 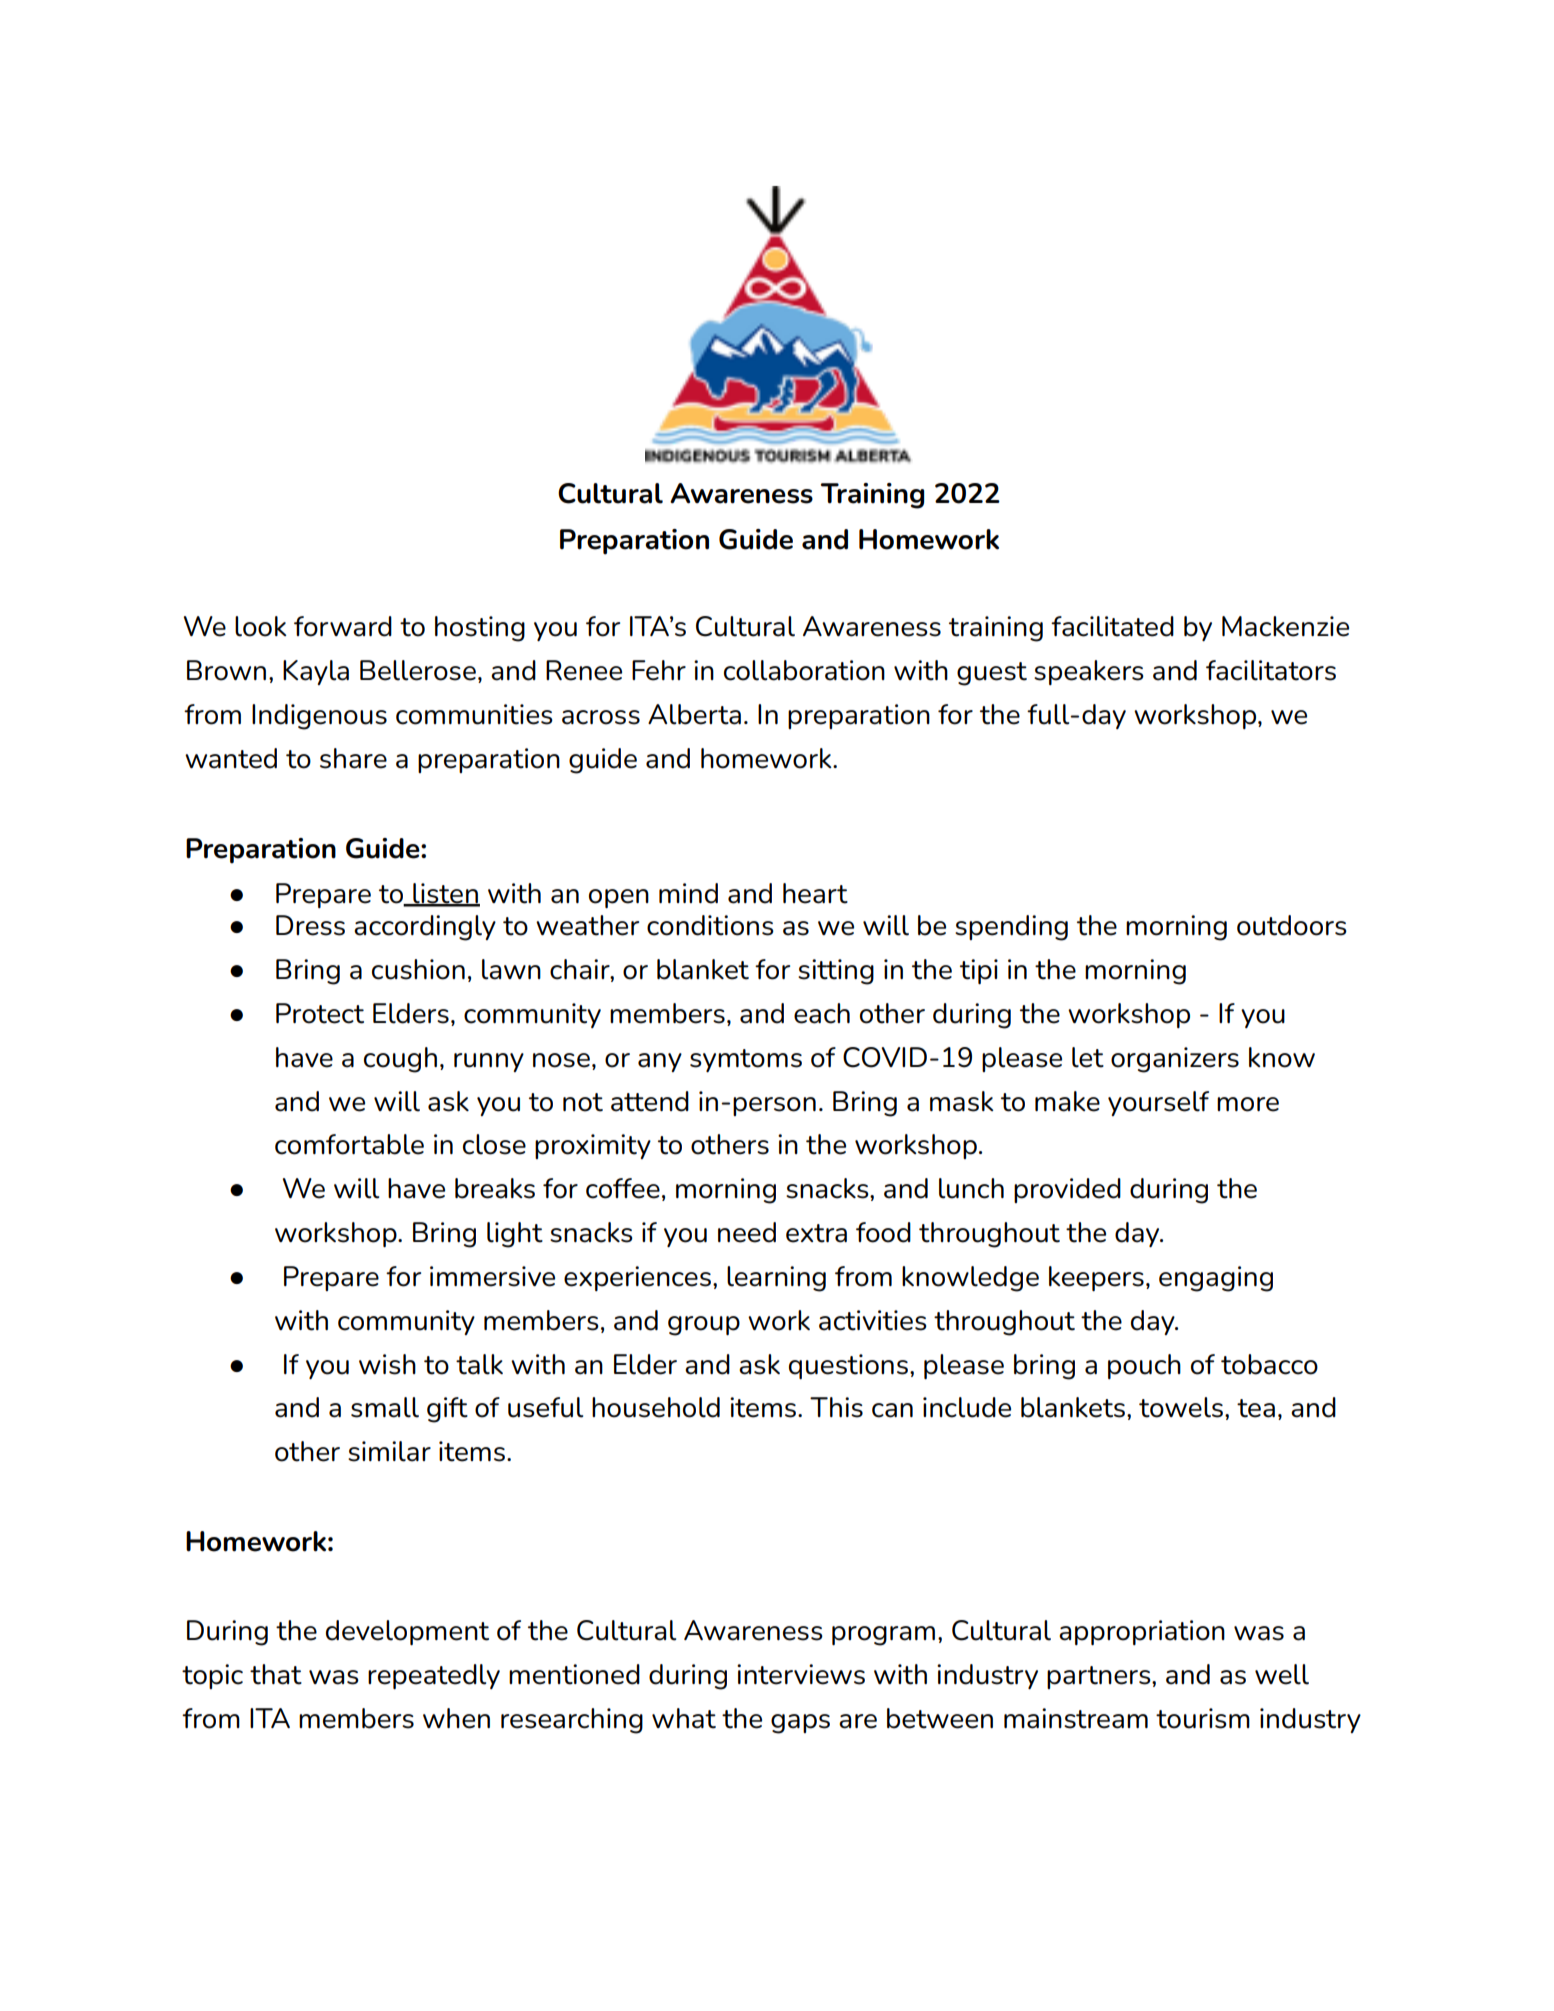 I want to click on that, so click(x=276, y=1674).
